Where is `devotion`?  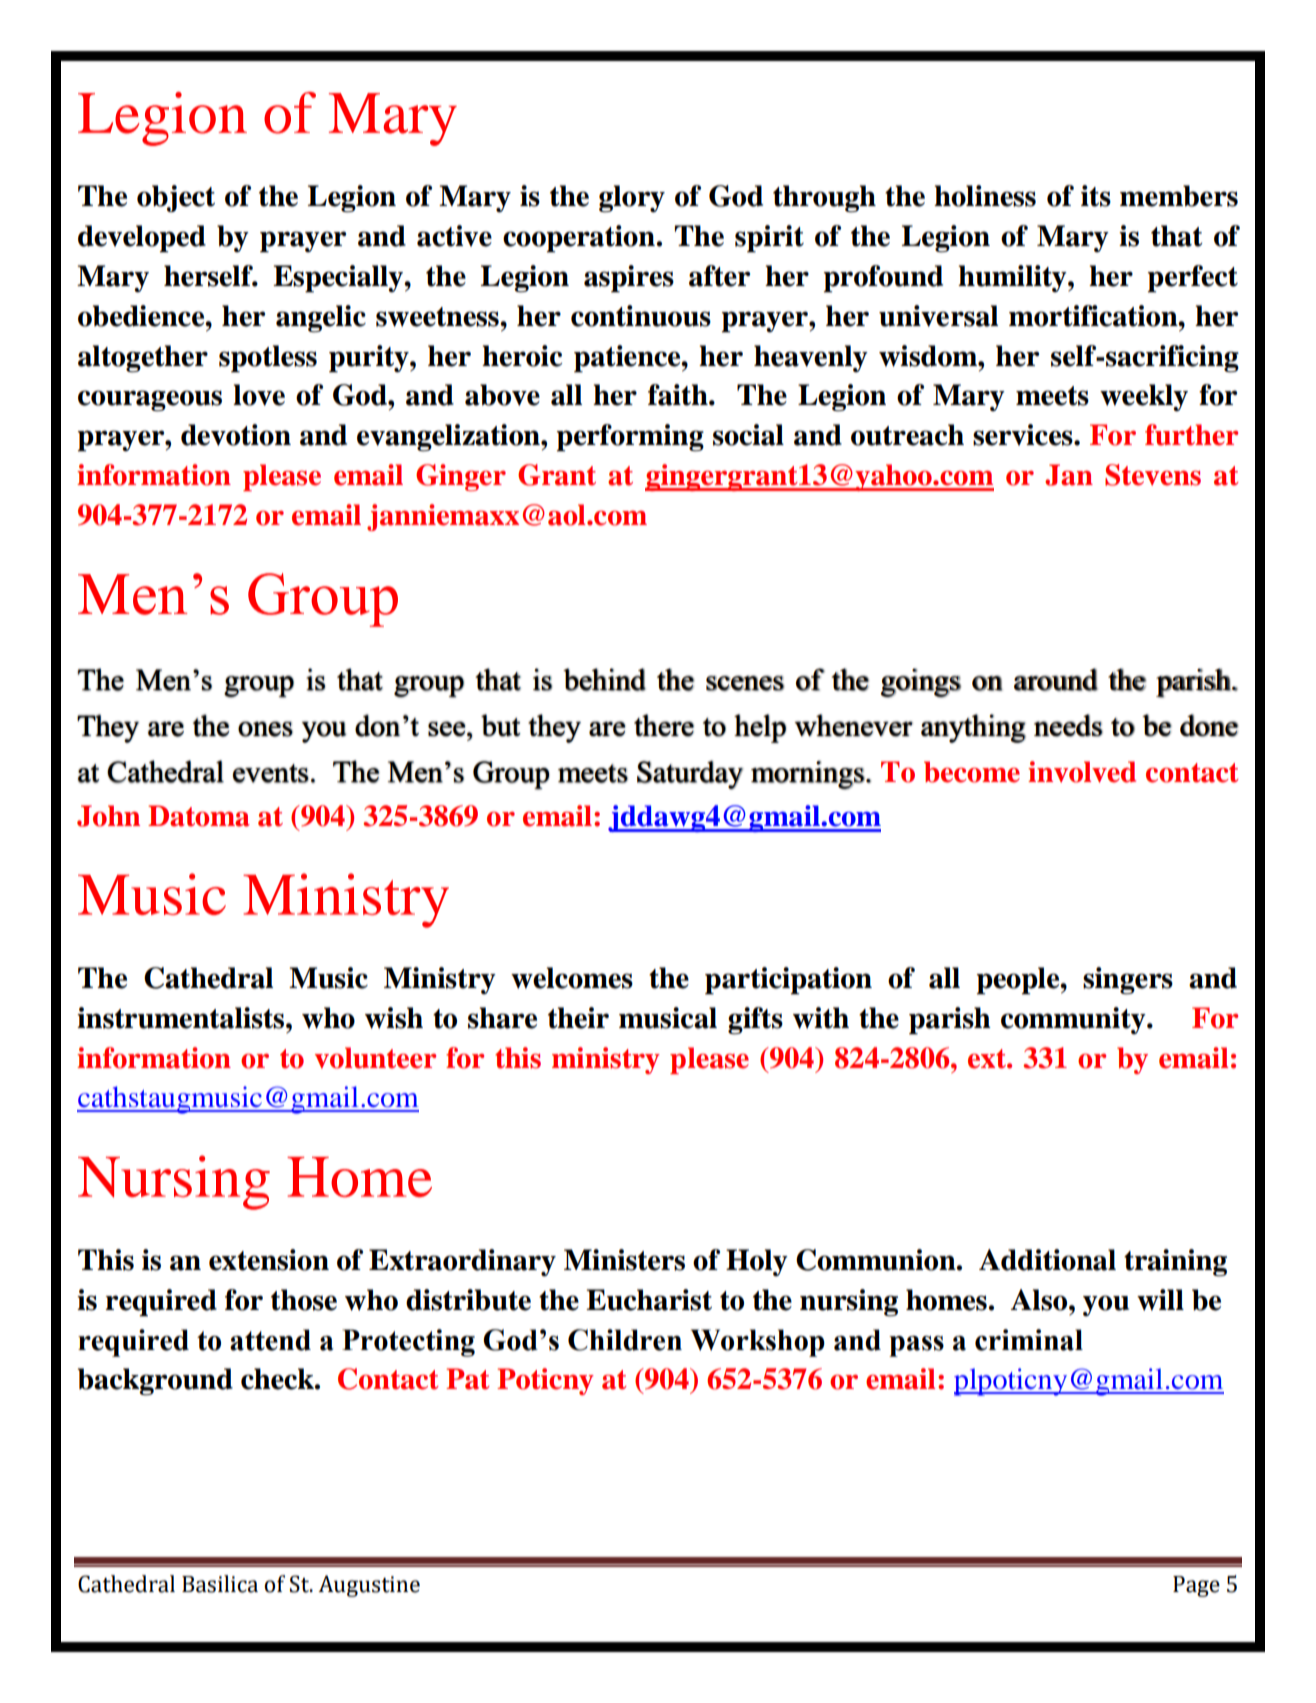 devotion is located at coordinates (236, 435).
